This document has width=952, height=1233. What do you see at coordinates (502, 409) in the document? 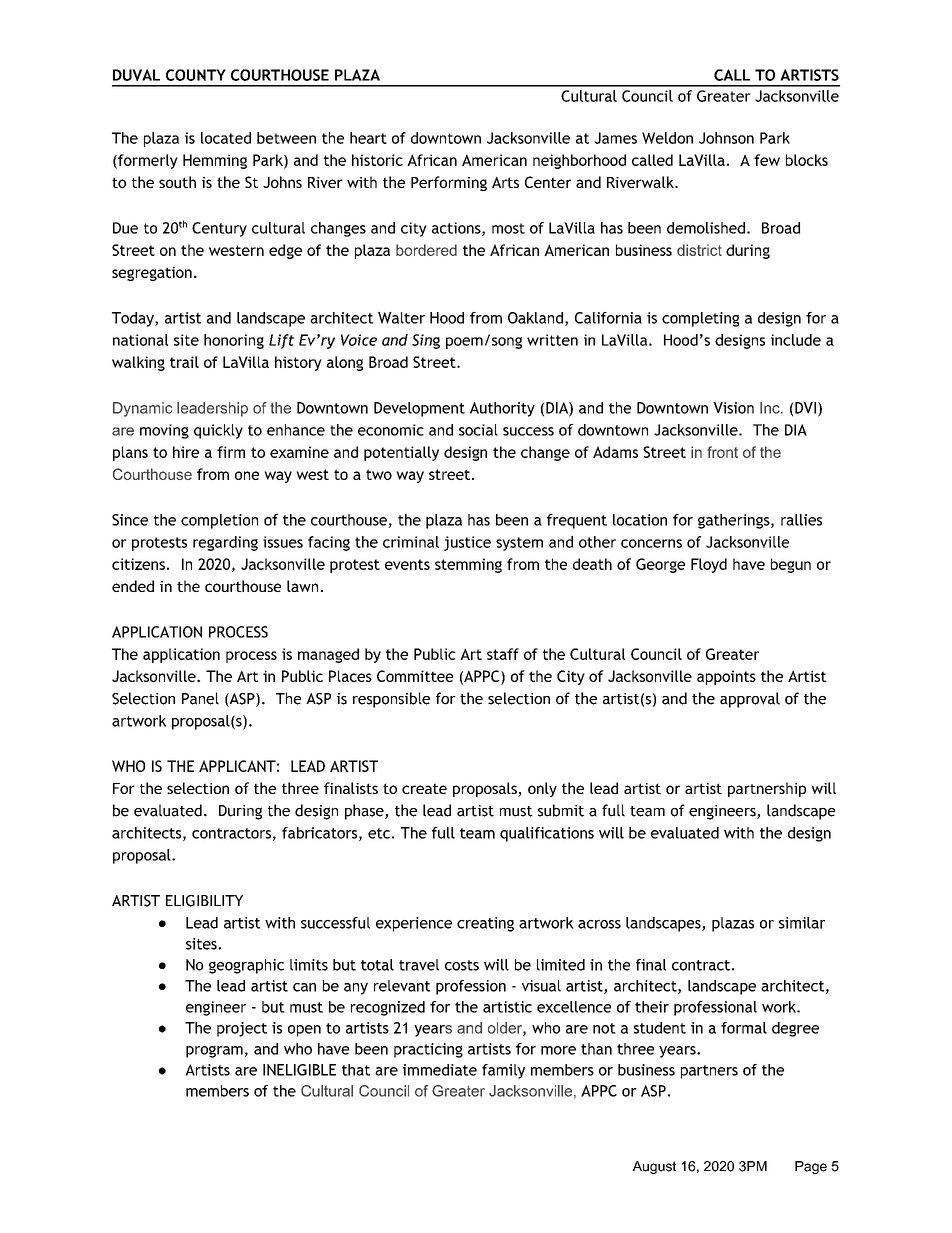
I see `Authority` at bounding box center [502, 409].
